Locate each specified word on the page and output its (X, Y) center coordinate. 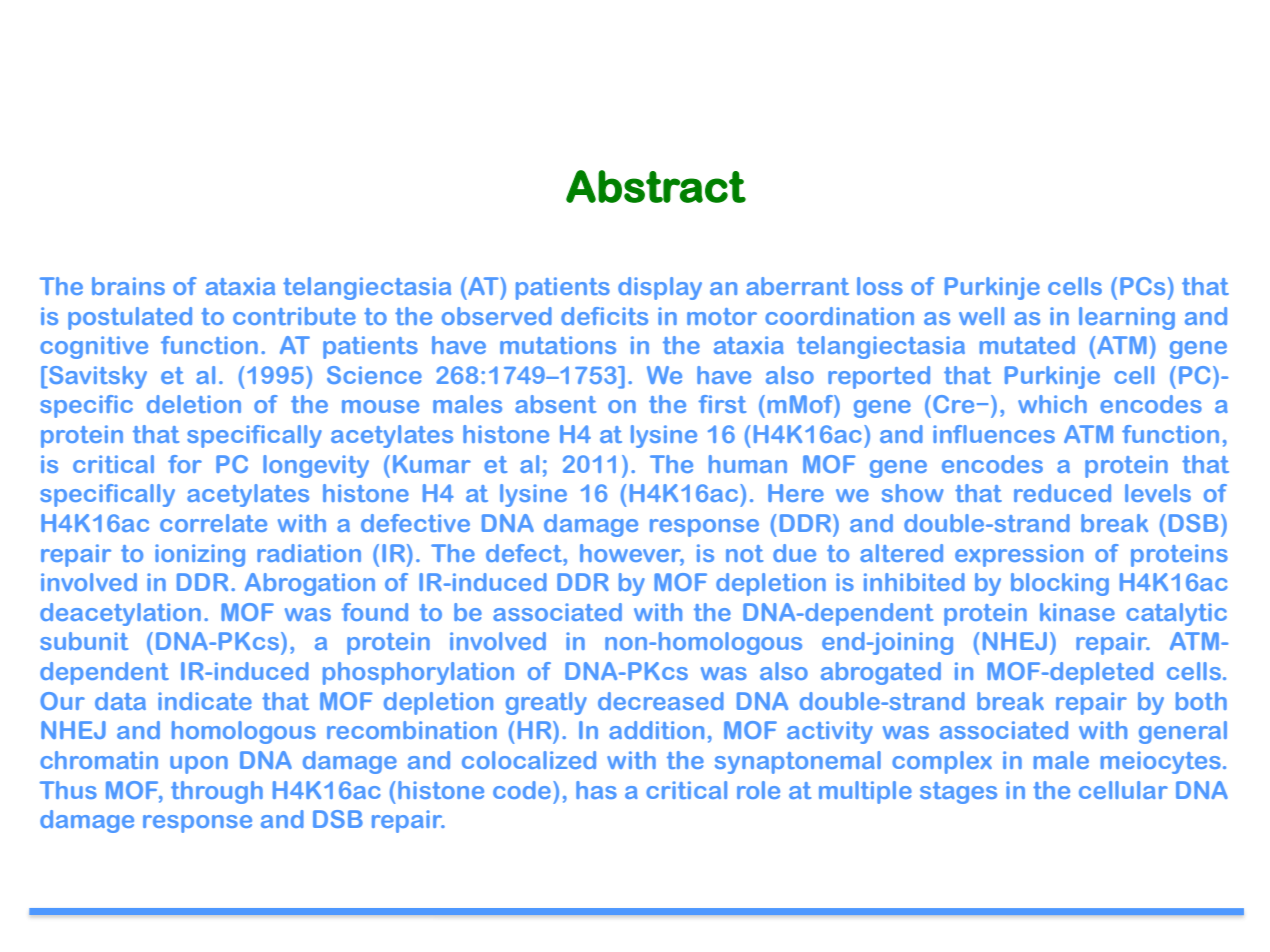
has (596, 790)
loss (880, 286)
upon (199, 765)
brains (128, 286)
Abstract (656, 186)
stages (958, 793)
